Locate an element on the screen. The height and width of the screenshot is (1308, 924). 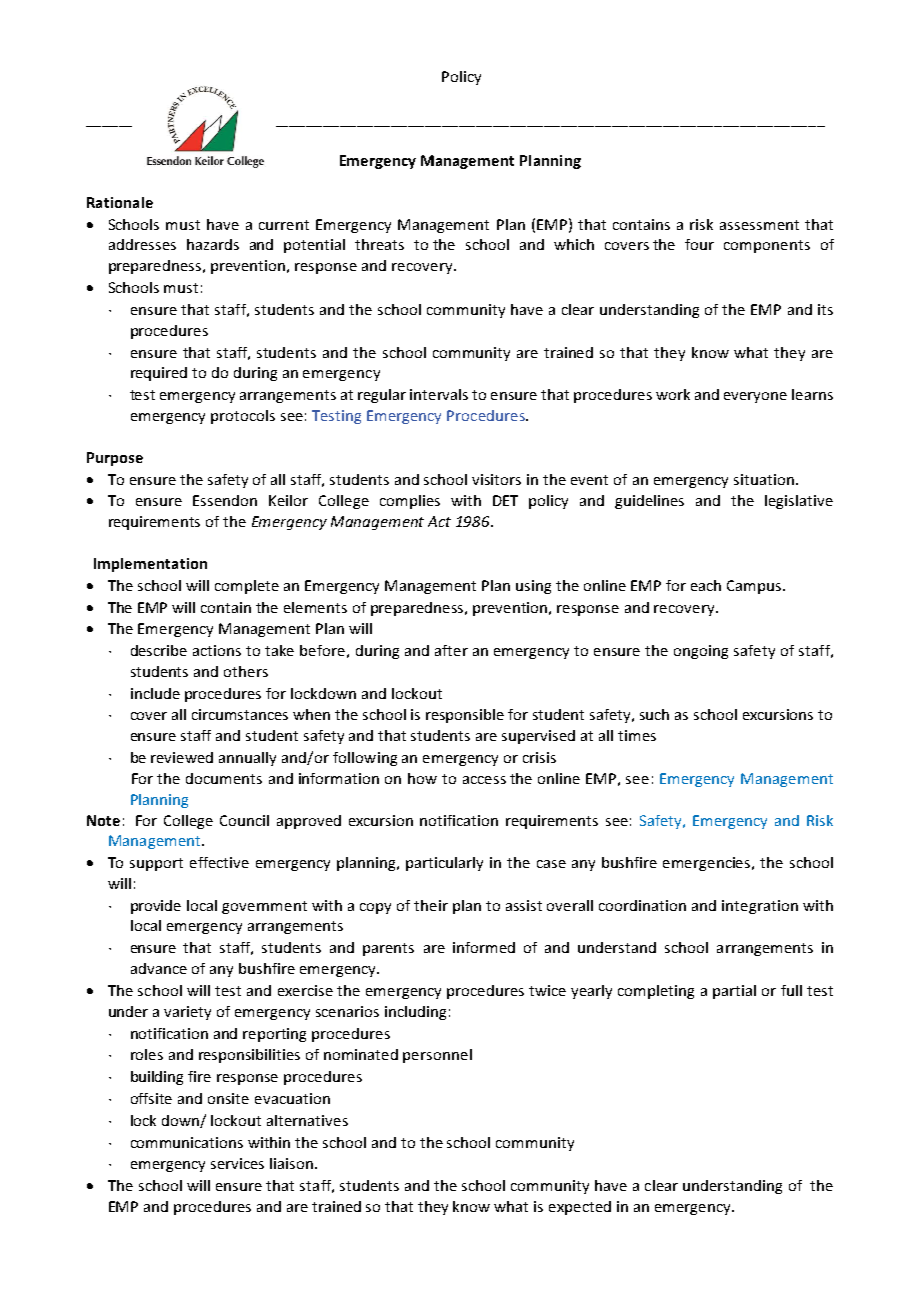
threats is located at coordinates (379, 244).
